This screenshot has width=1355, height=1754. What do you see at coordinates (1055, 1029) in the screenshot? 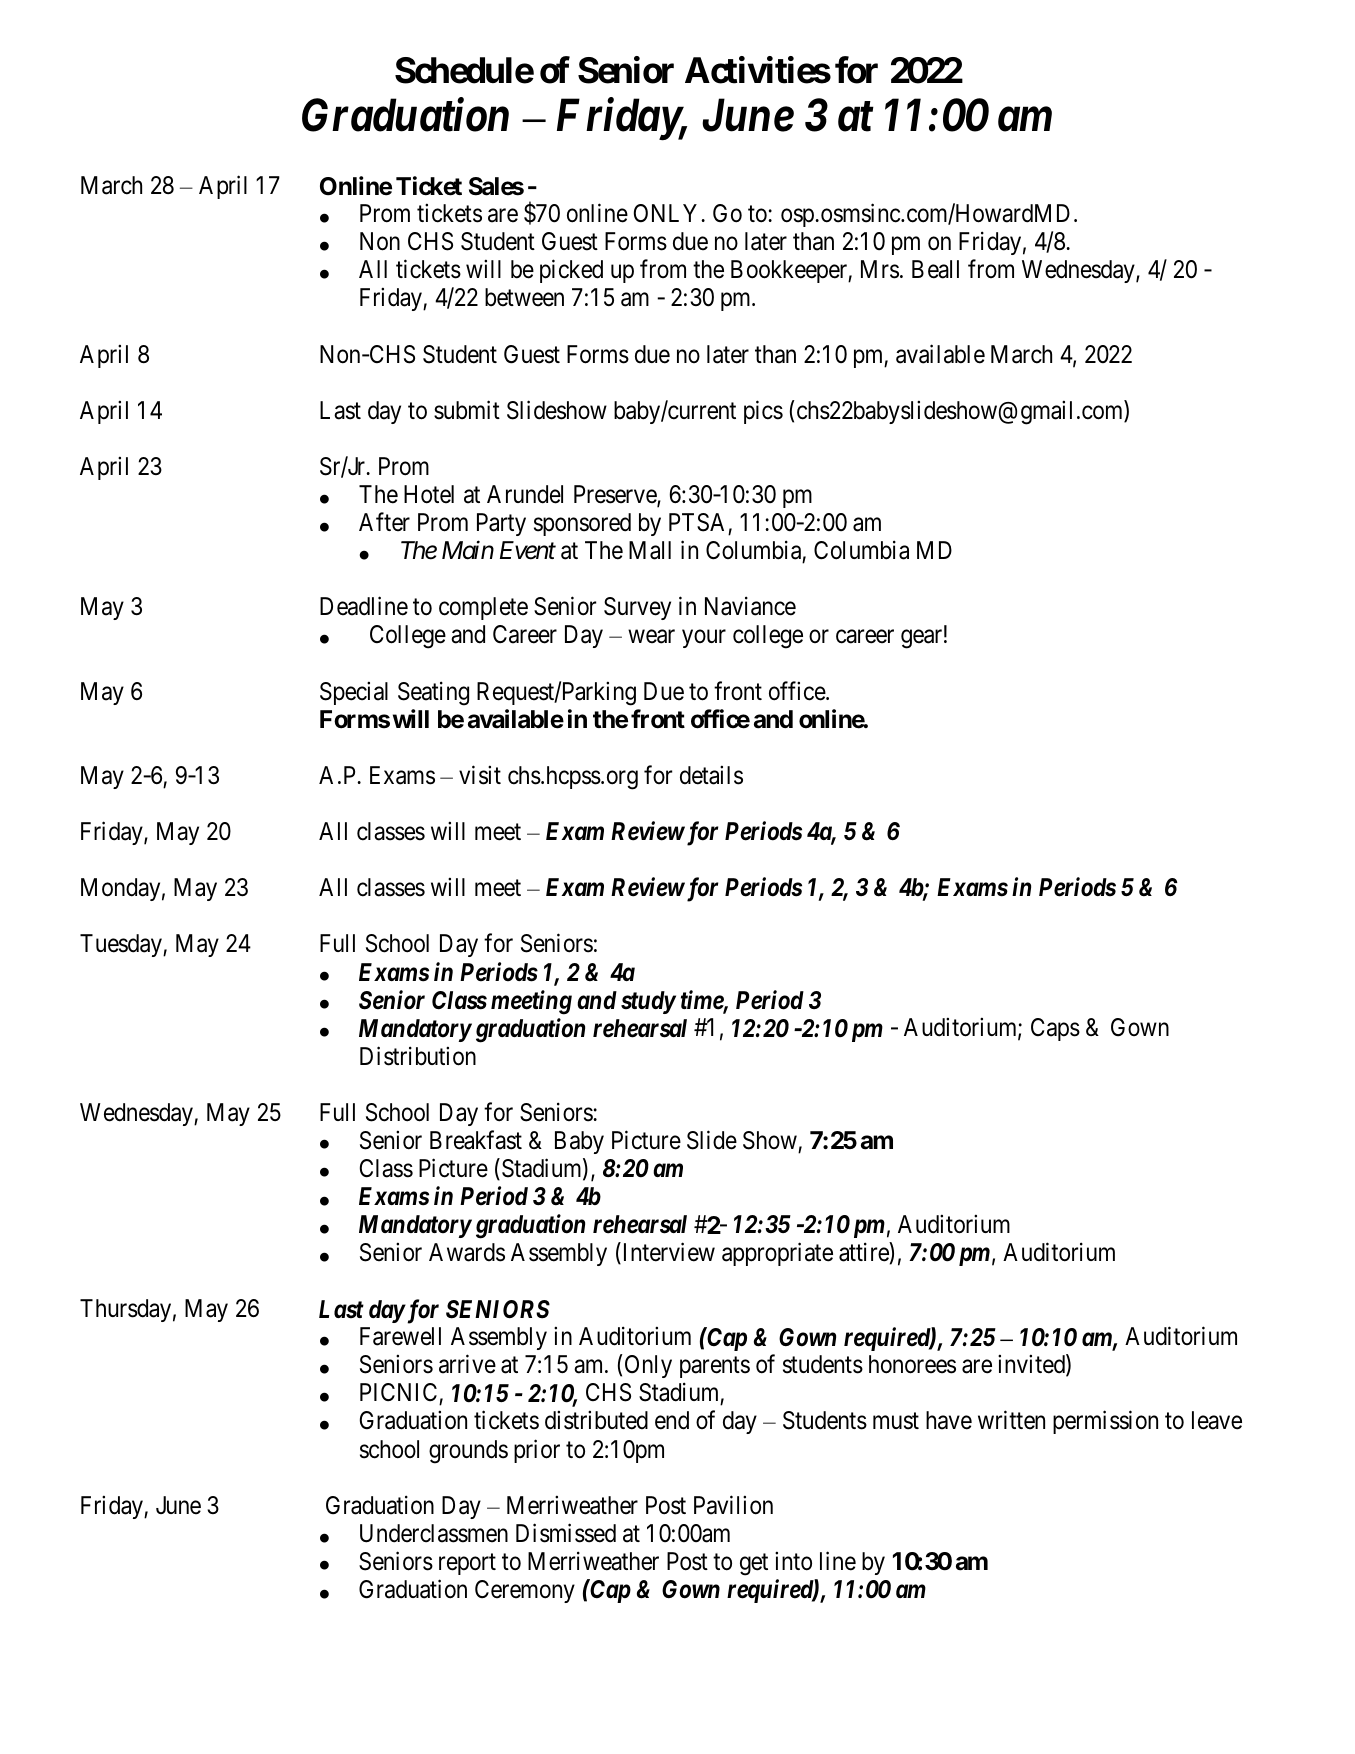
I see `Caps` at bounding box center [1055, 1029].
